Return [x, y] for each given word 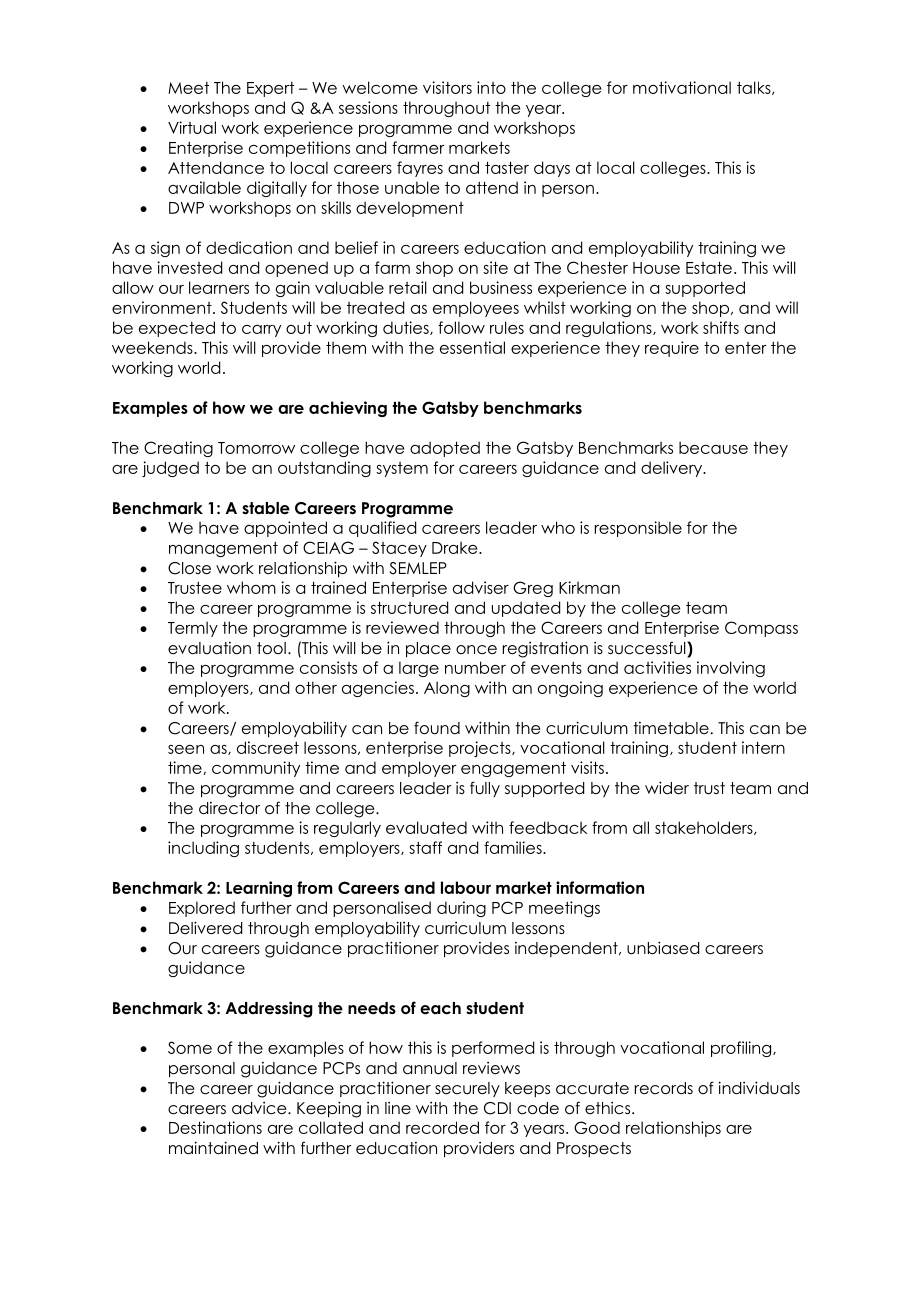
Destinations [215, 1127]
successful [648, 648]
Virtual [192, 127]
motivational [682, 87]
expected [177, 329]
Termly [193, 629]
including [203, 849]
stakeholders [705, 828]
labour [466, 887]
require [672, 349]
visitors [447, 87]
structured [409, 607]
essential [472, 347]
